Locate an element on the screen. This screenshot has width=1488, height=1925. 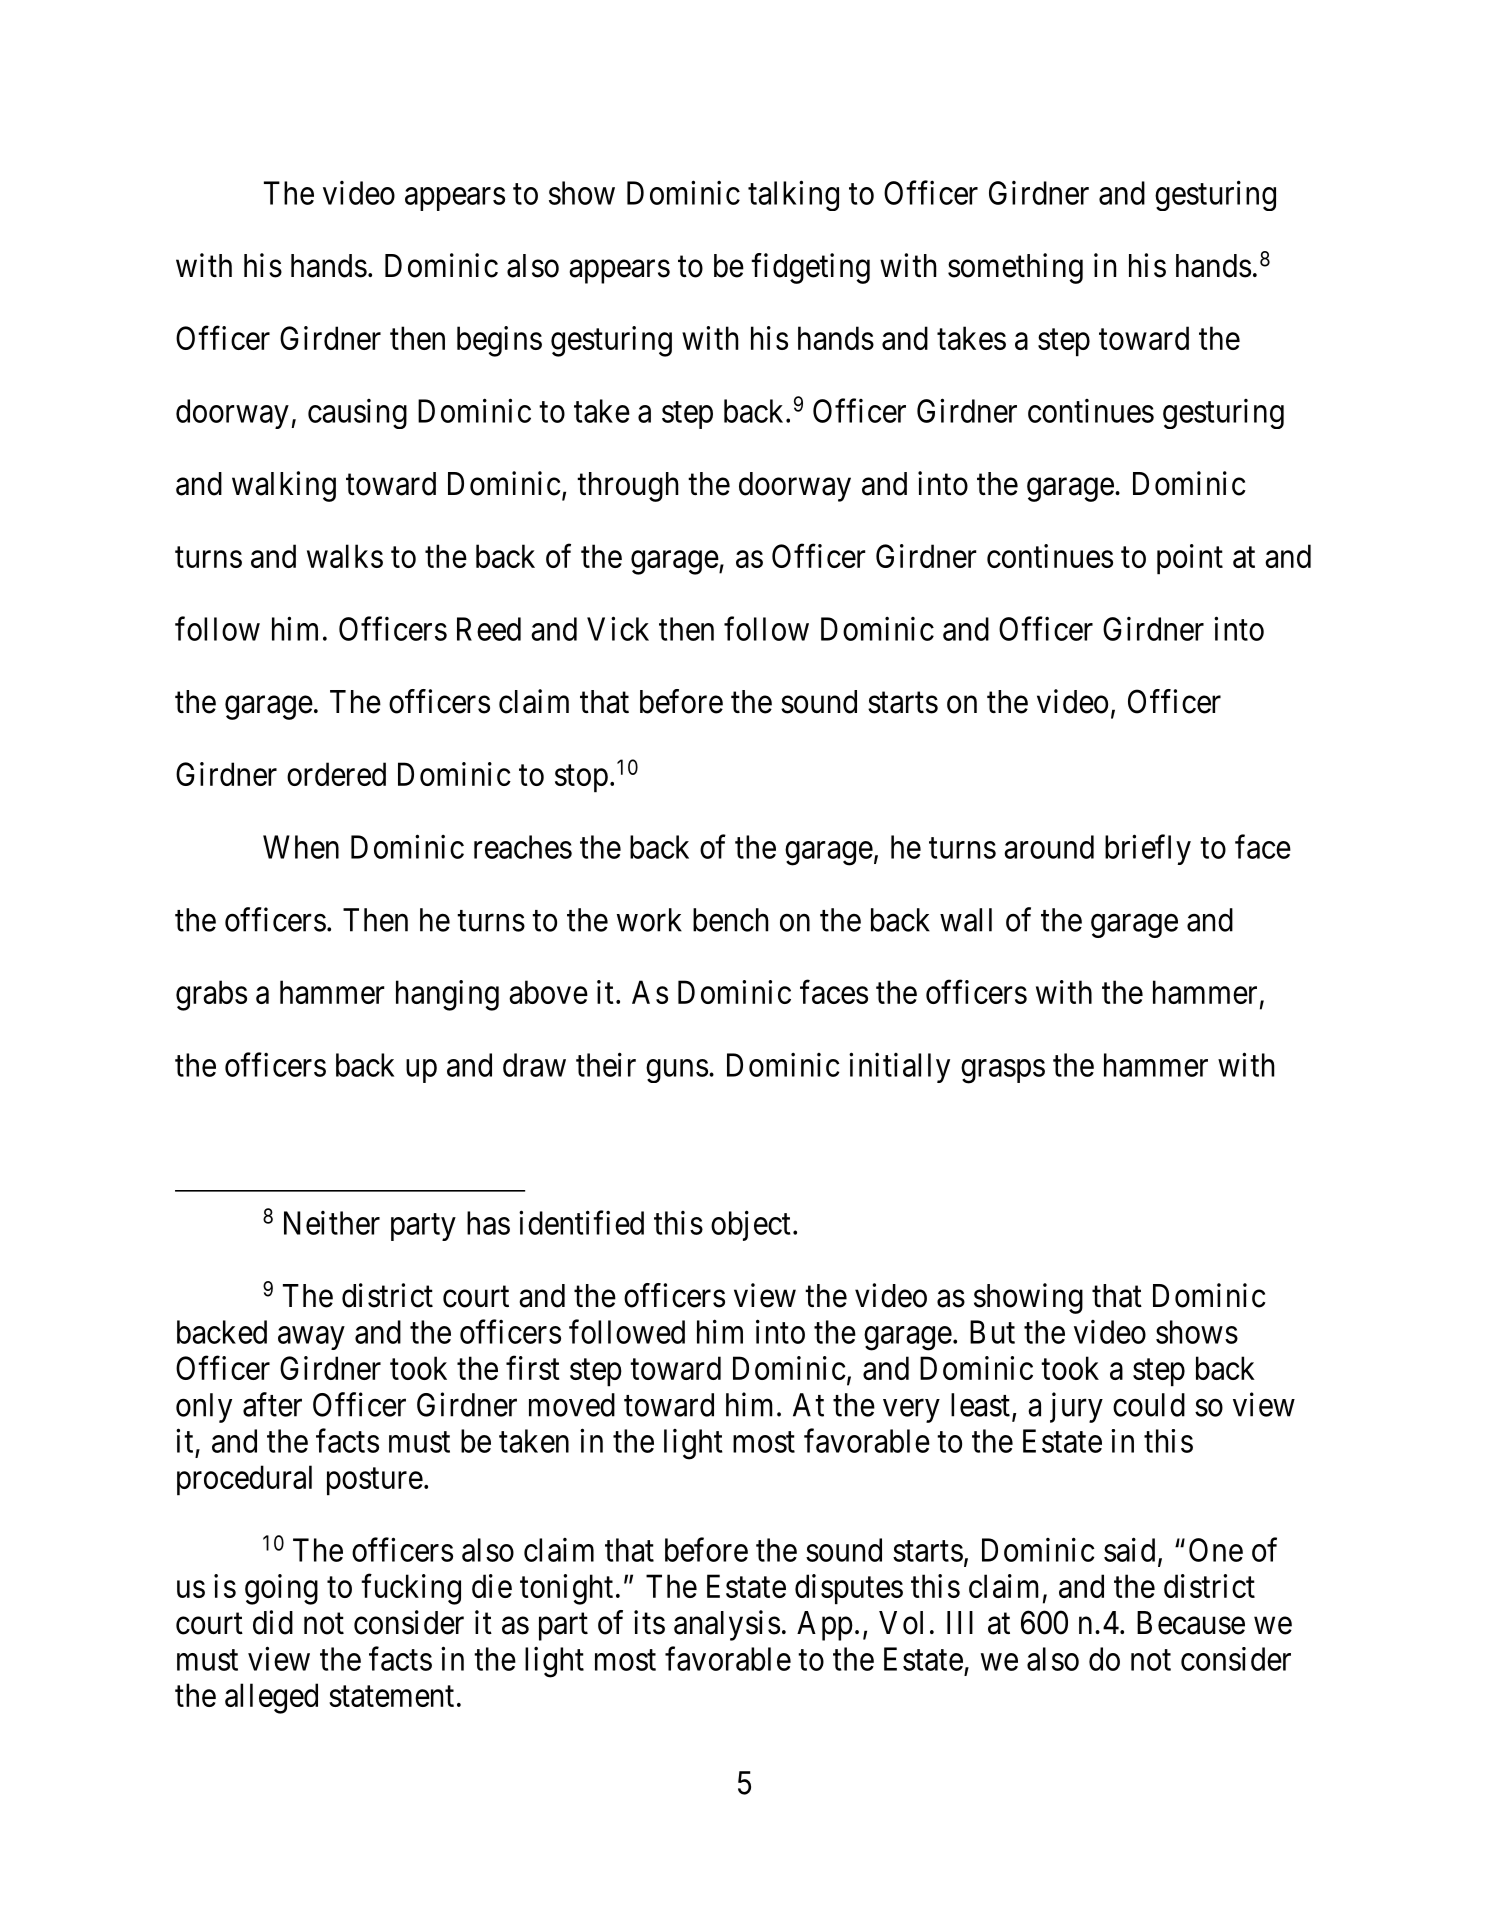
causing is located at coordinates (357, 414).
